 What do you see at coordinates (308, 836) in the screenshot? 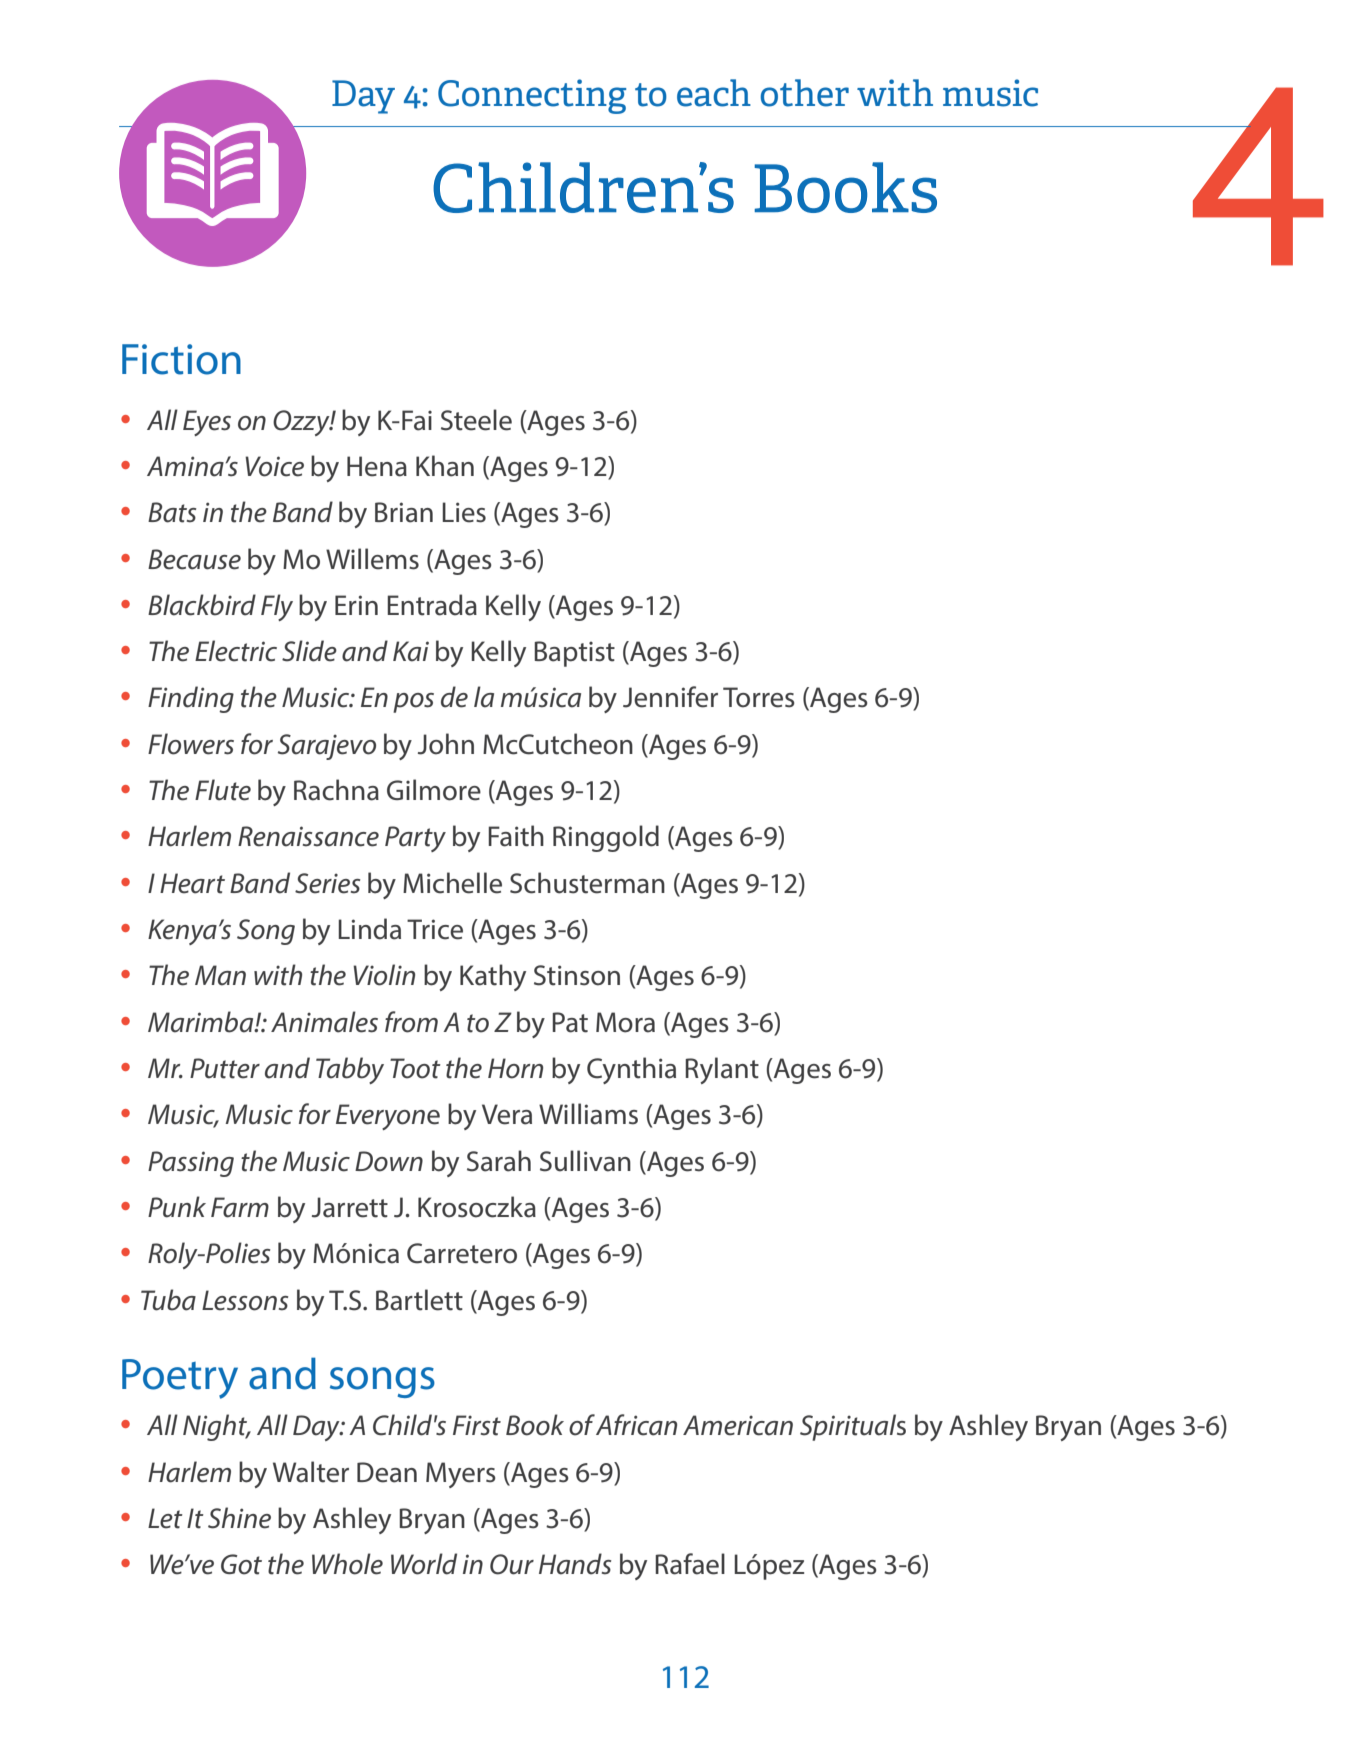
I see `Renaissance` at bounding box center [308, 836].
